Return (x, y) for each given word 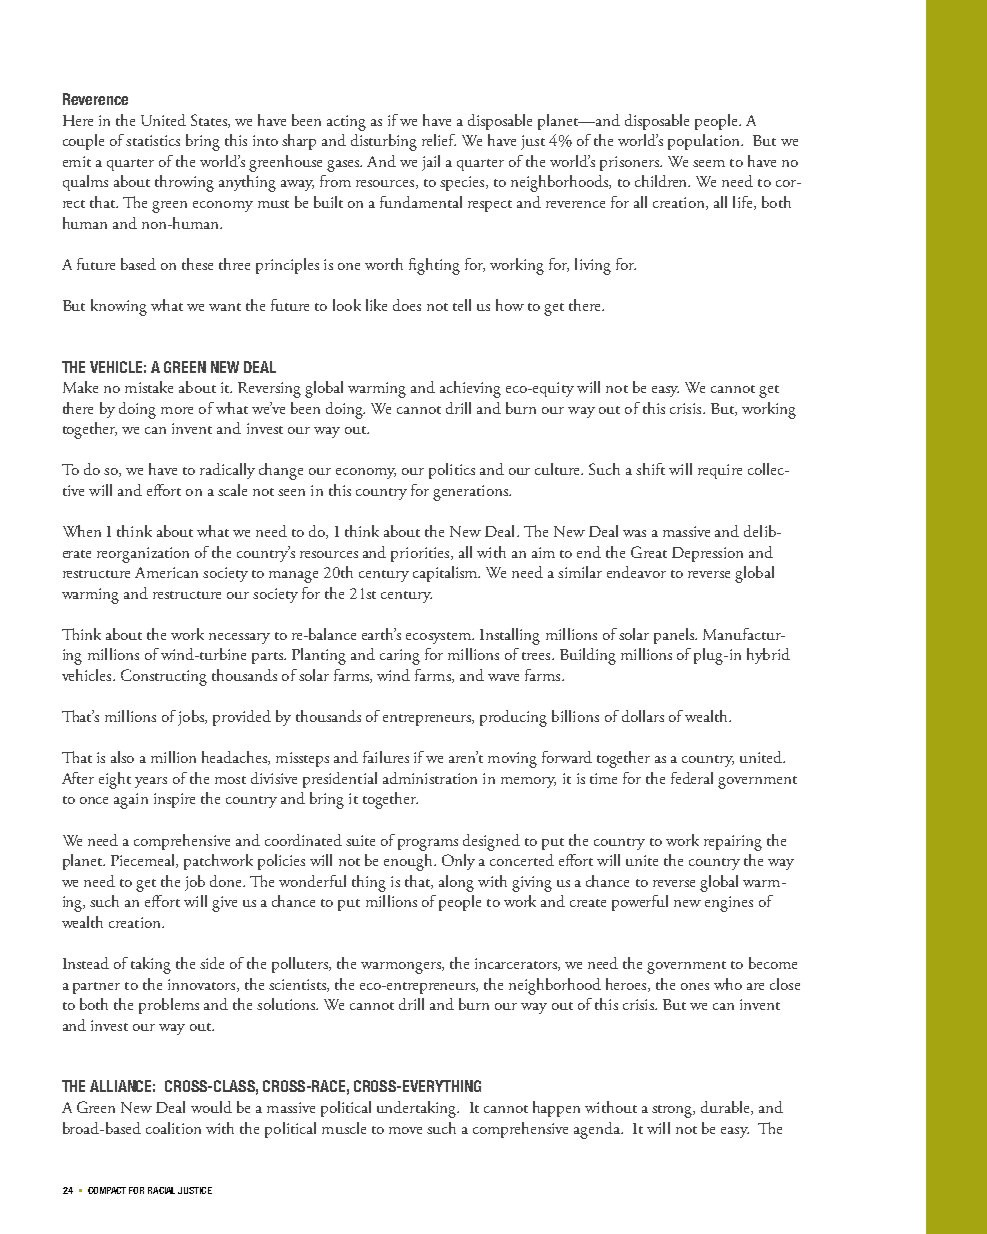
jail (431, 163)
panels (675, 636)
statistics (153, 140)
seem (709, 163)
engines (729, 904)
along (456, 883)
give (224, 904)
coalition (173, 1128)
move (405, 1130)
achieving (470, 389)
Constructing (164, 677)
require (720, 471)
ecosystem (439, 638)
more (177, 410)
